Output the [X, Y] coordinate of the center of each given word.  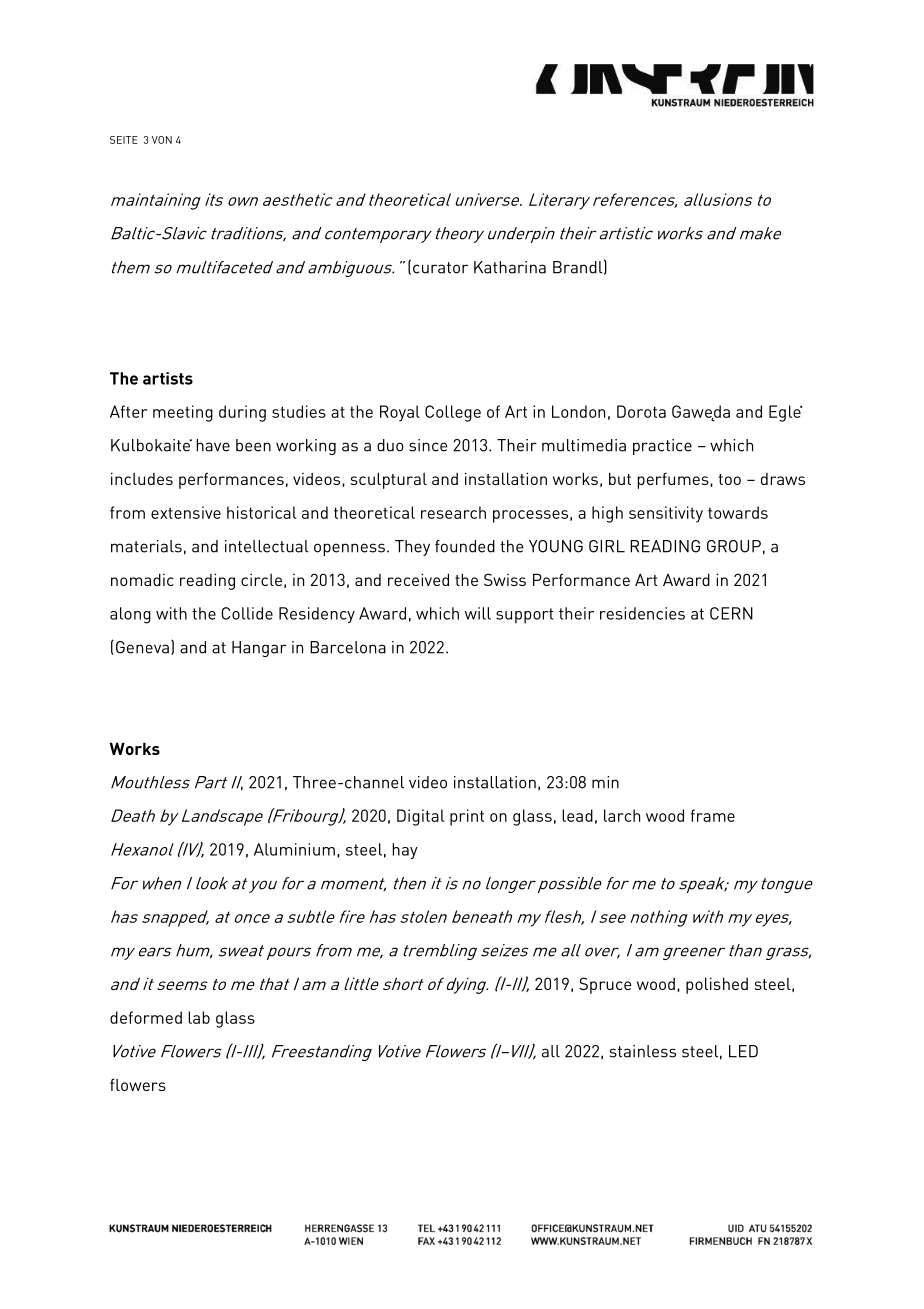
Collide [247, 613]
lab [199, 1017]
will [478, 613]
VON [162, 140]
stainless [643, 1051]
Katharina [510, 267]
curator [440, 268]
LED [743, 1051]
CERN [731, 613]
